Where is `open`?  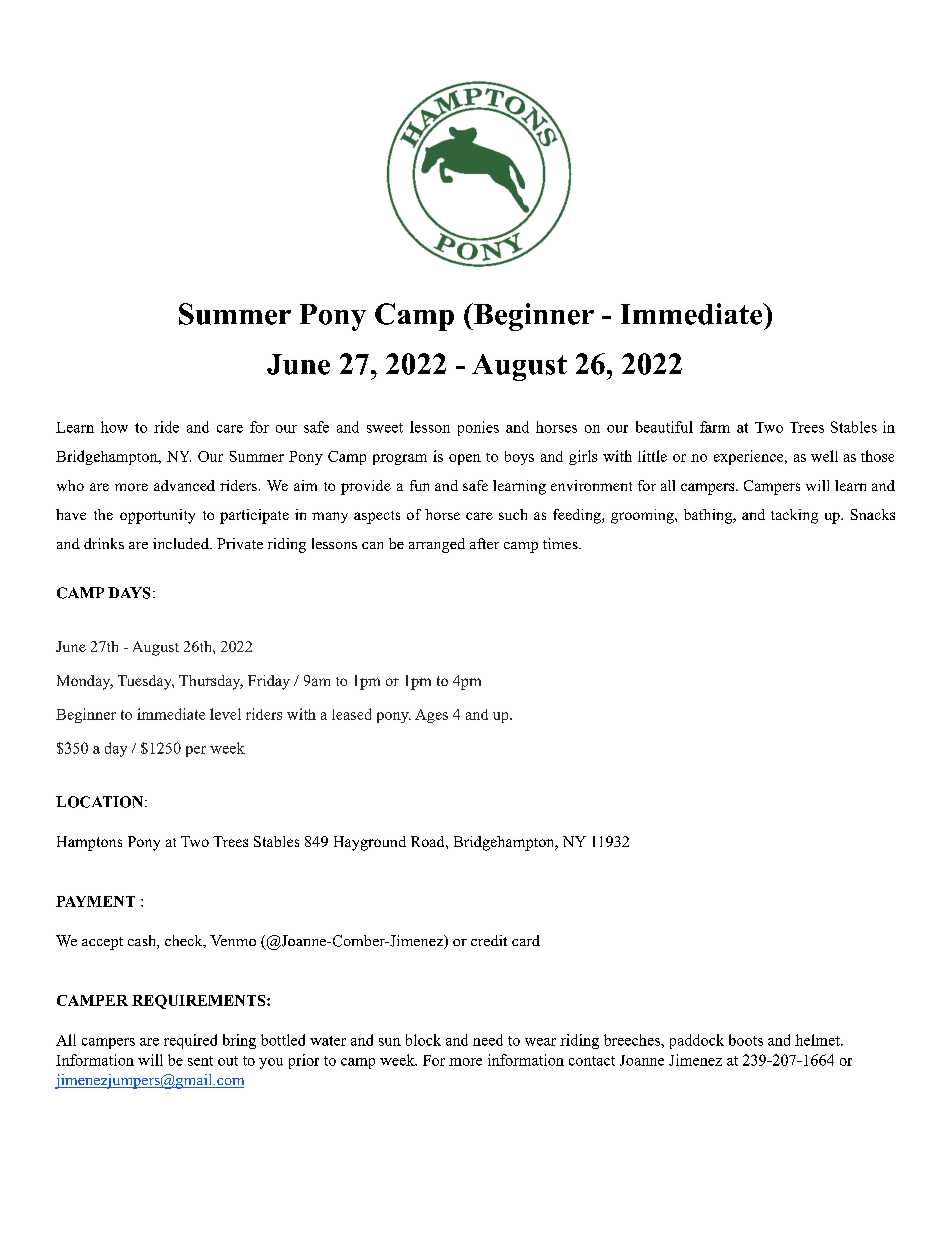
open is located at coordinates (465, 459).
